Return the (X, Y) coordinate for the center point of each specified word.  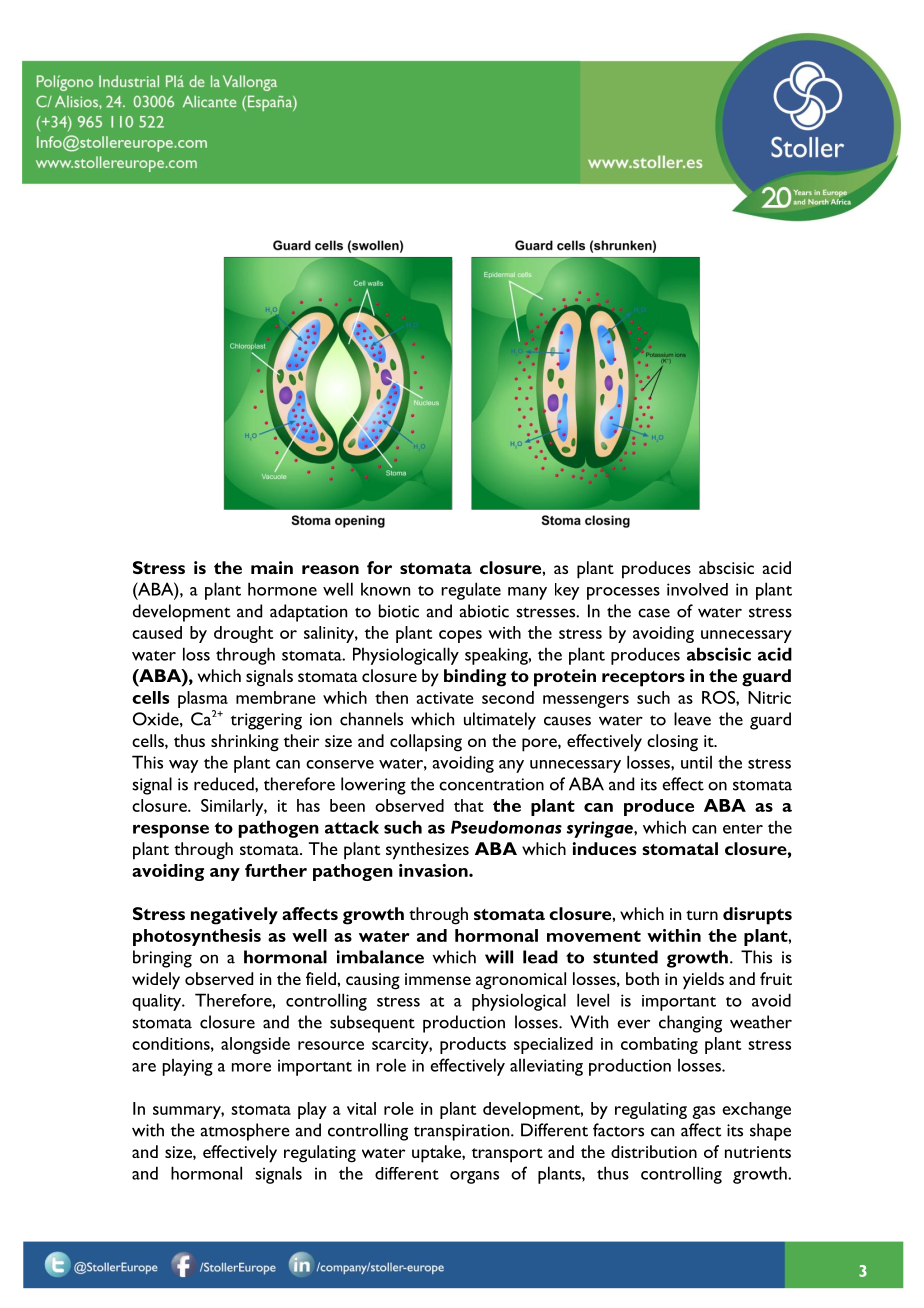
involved (697, 589)
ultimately (500, 721)
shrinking (245, 743)
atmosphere (245, 1132)
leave (692, 719)
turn (702, 915)
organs (474, 1177)
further (276, 870)
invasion (434, 870)
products (473, 1045)
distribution (654, 1151)
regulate (471, 591)
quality (158, 1002)
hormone (282, 589)
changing (690, 1024)
